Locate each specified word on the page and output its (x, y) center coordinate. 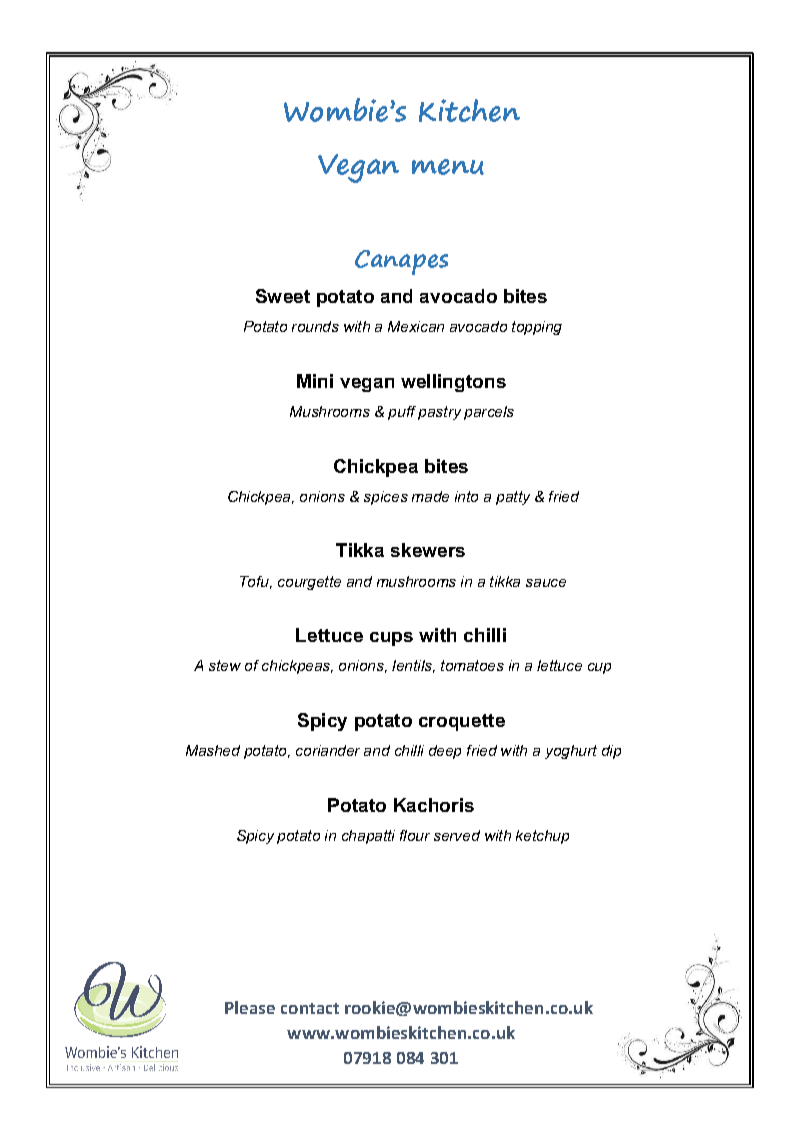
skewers (428, 550)
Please (250, 1007)
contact (310, 1008)
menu (448, 167)
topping (537, 328)
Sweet (283, 296)
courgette (309, 583)
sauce (546, 583)
